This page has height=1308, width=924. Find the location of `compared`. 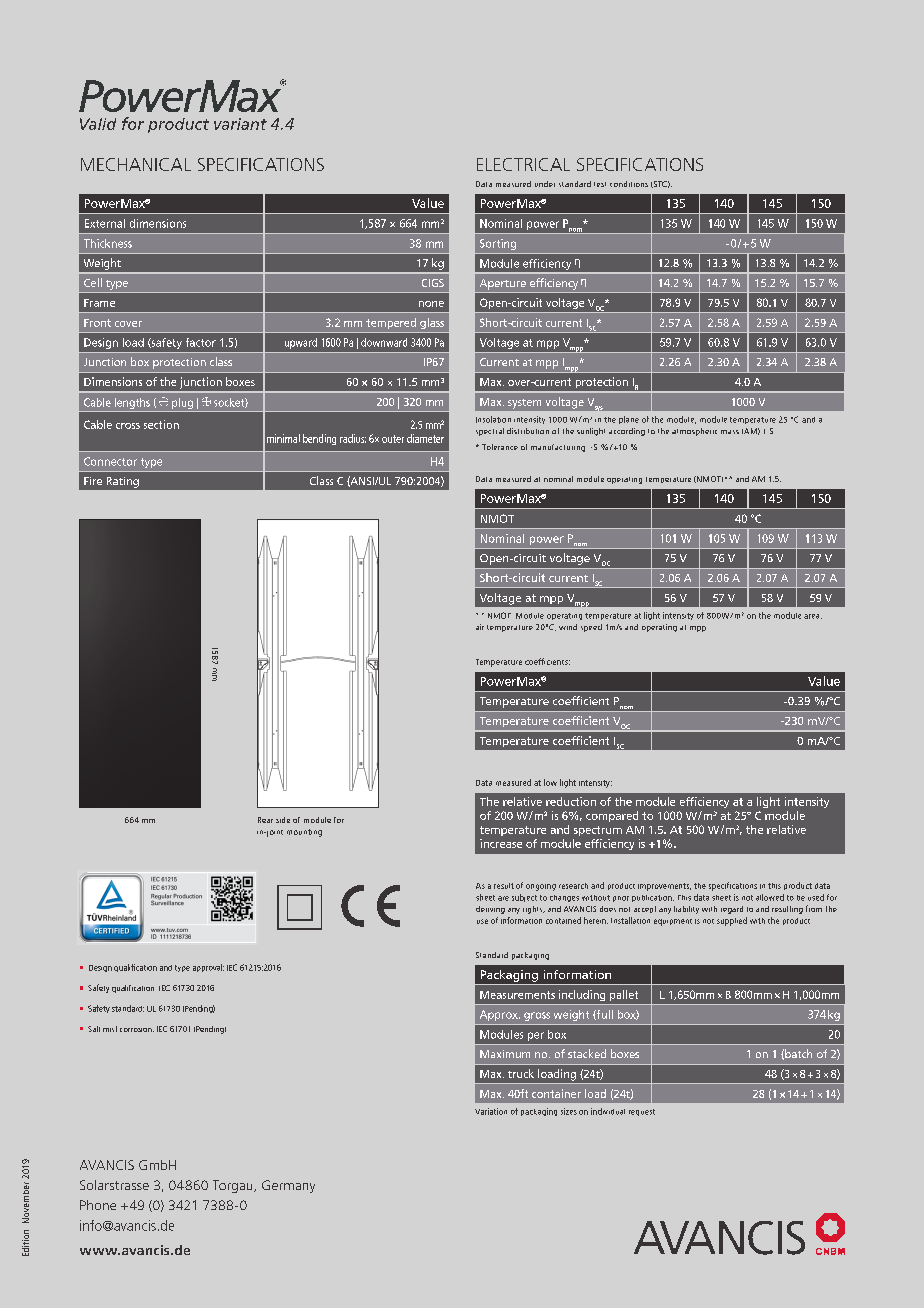

compared is located at coordinates (612, 816).
